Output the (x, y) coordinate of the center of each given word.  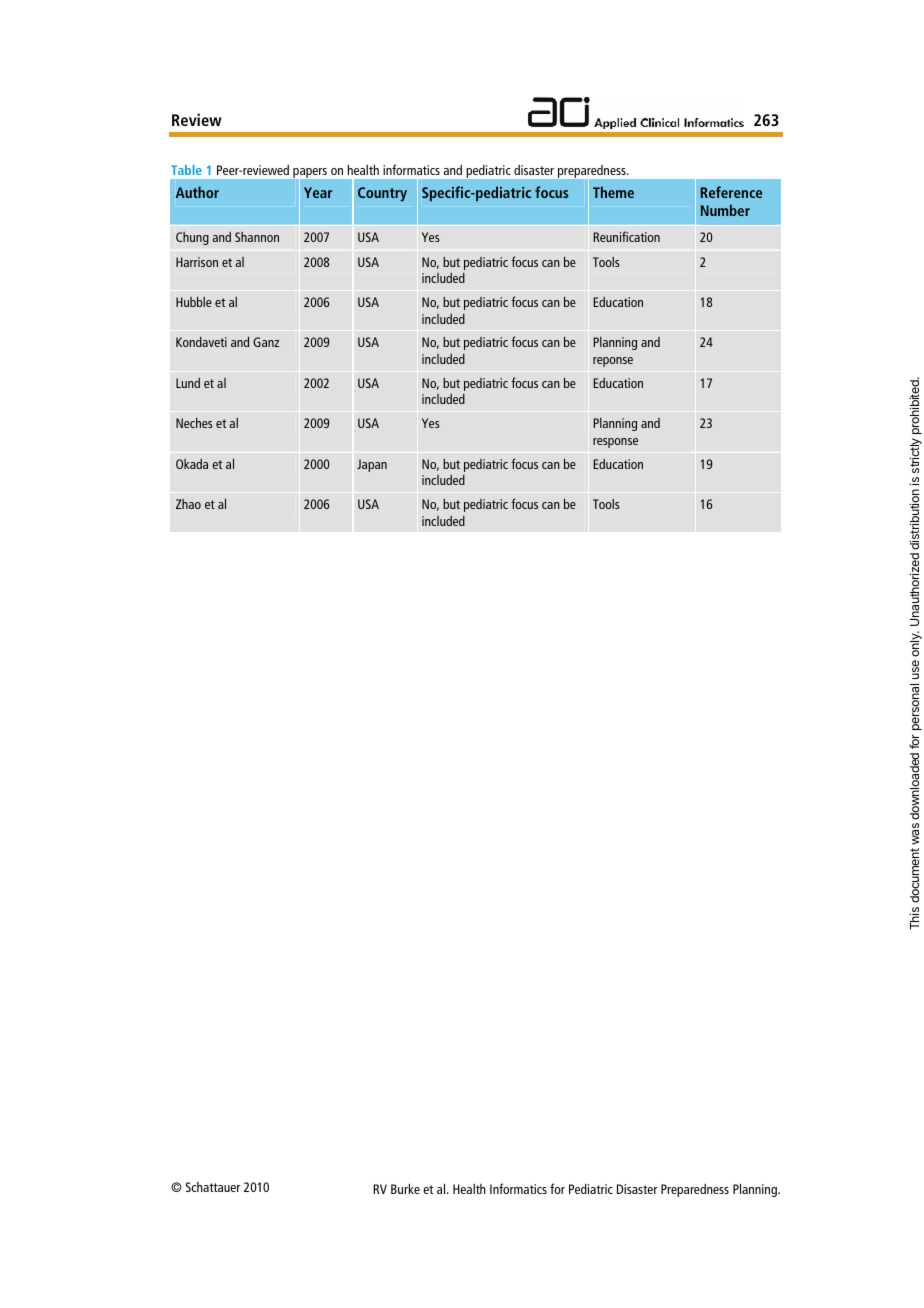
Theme (613, 192)
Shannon (257, 237)
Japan (372, 465)
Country (382, 194)
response (615, 443)
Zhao (188, 504)
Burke (405, 1188)
